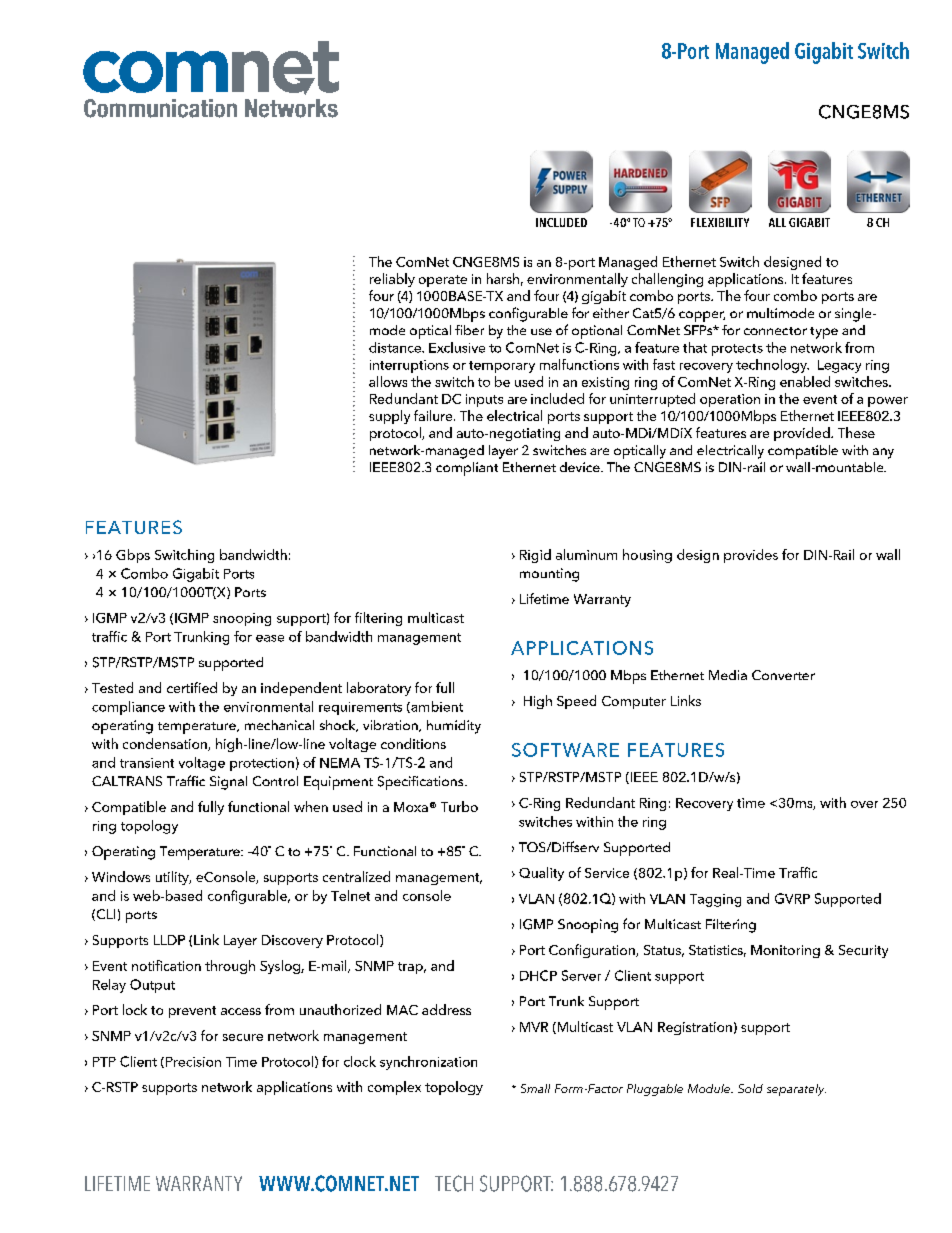 The width and height of the page is (952, 1233). I want to click on Small, so click(535, 1088).
